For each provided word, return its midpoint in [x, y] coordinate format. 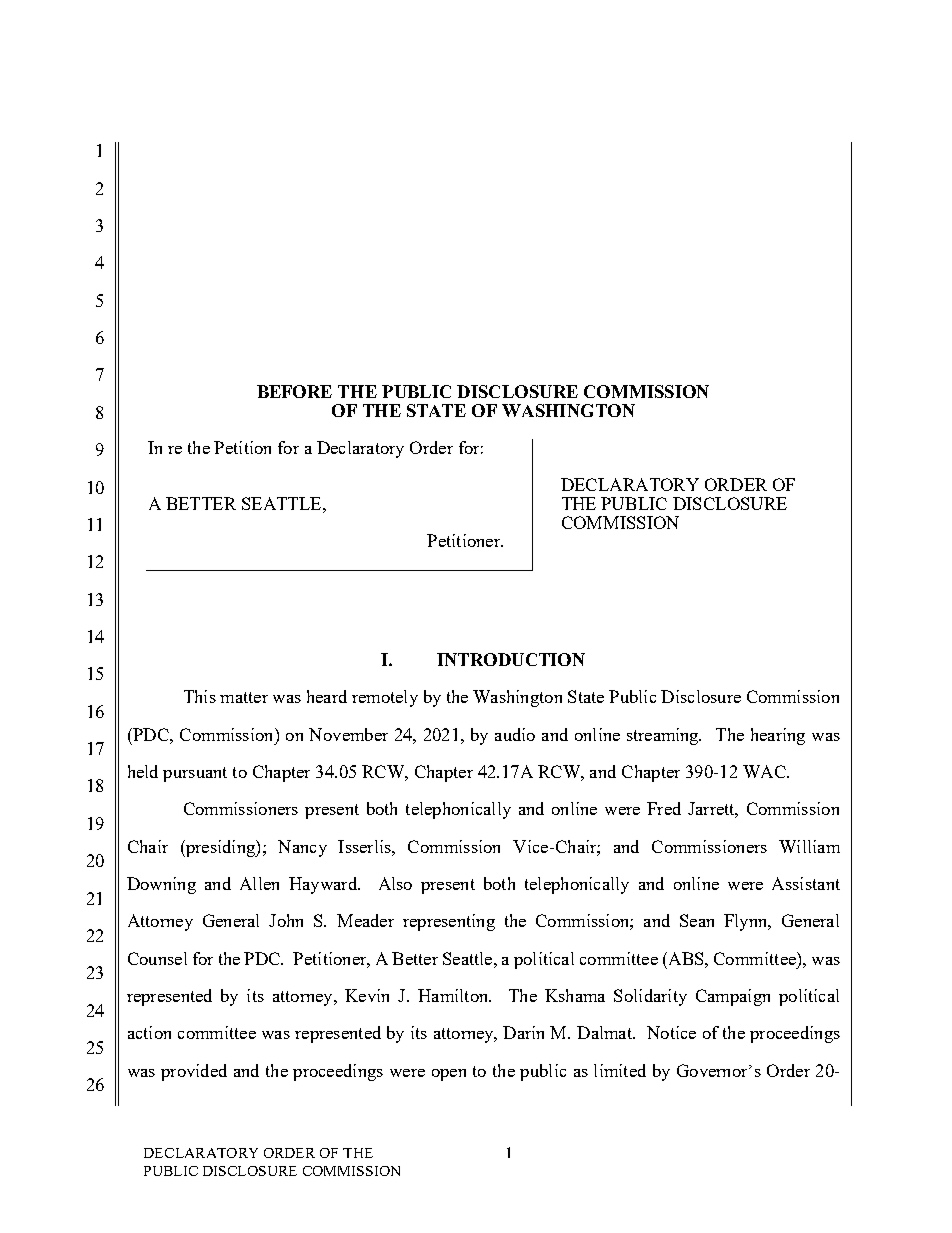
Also [395, 883]
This [200, 696]
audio [515, 734]
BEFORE [294, 391]
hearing [778, 736]
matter [244, 697]
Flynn [747, 922]
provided [194, 1072]
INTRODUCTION [511, 659]
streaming [664, 736]
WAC [765, 771]
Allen [259, 883]
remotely [385, 698]
